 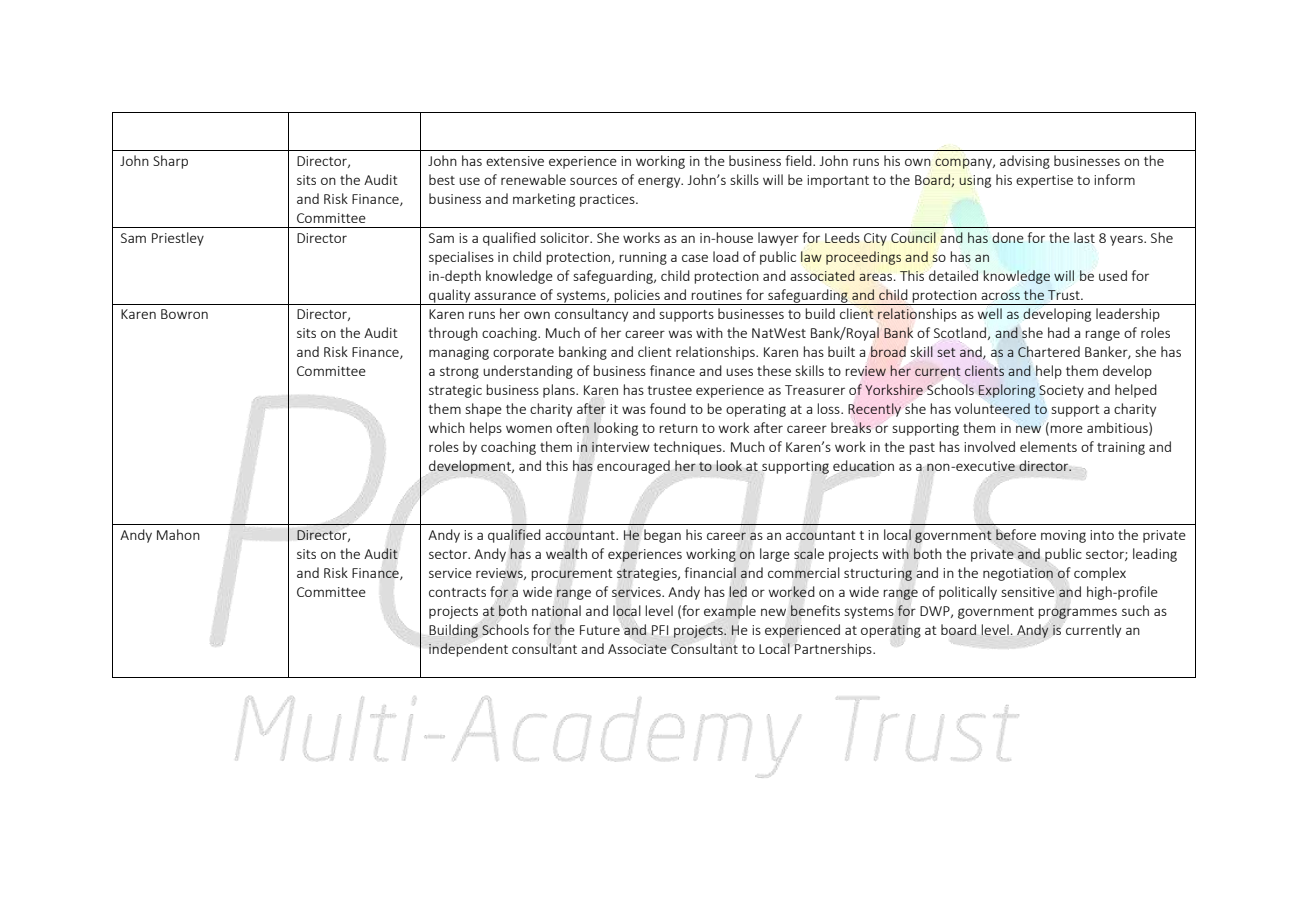 I want to click on consultancy, so click(x=591, y=315).
